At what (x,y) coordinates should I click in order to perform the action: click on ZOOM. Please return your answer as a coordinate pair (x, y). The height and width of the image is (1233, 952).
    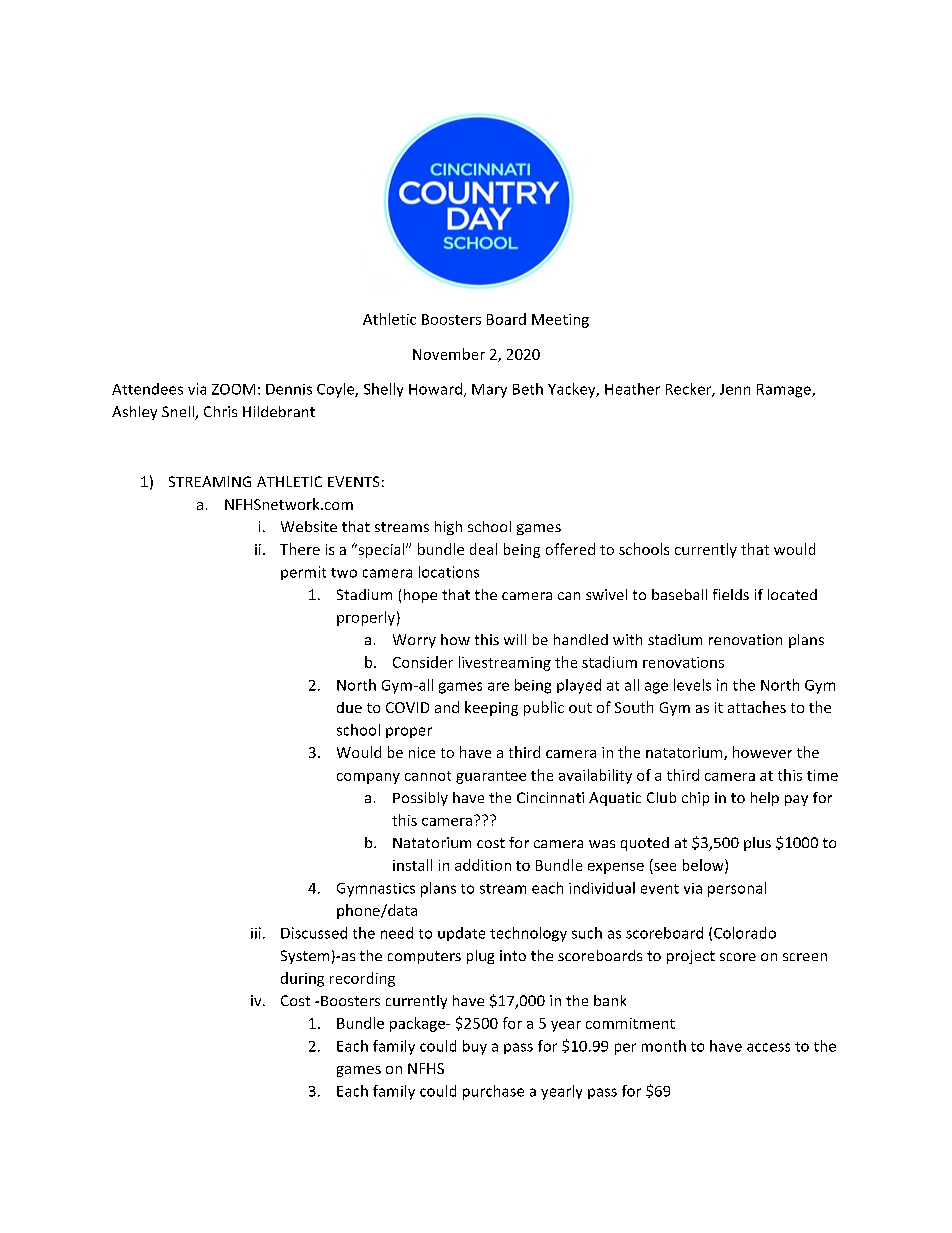
    Looking at the image, I should click on (233, 389).
